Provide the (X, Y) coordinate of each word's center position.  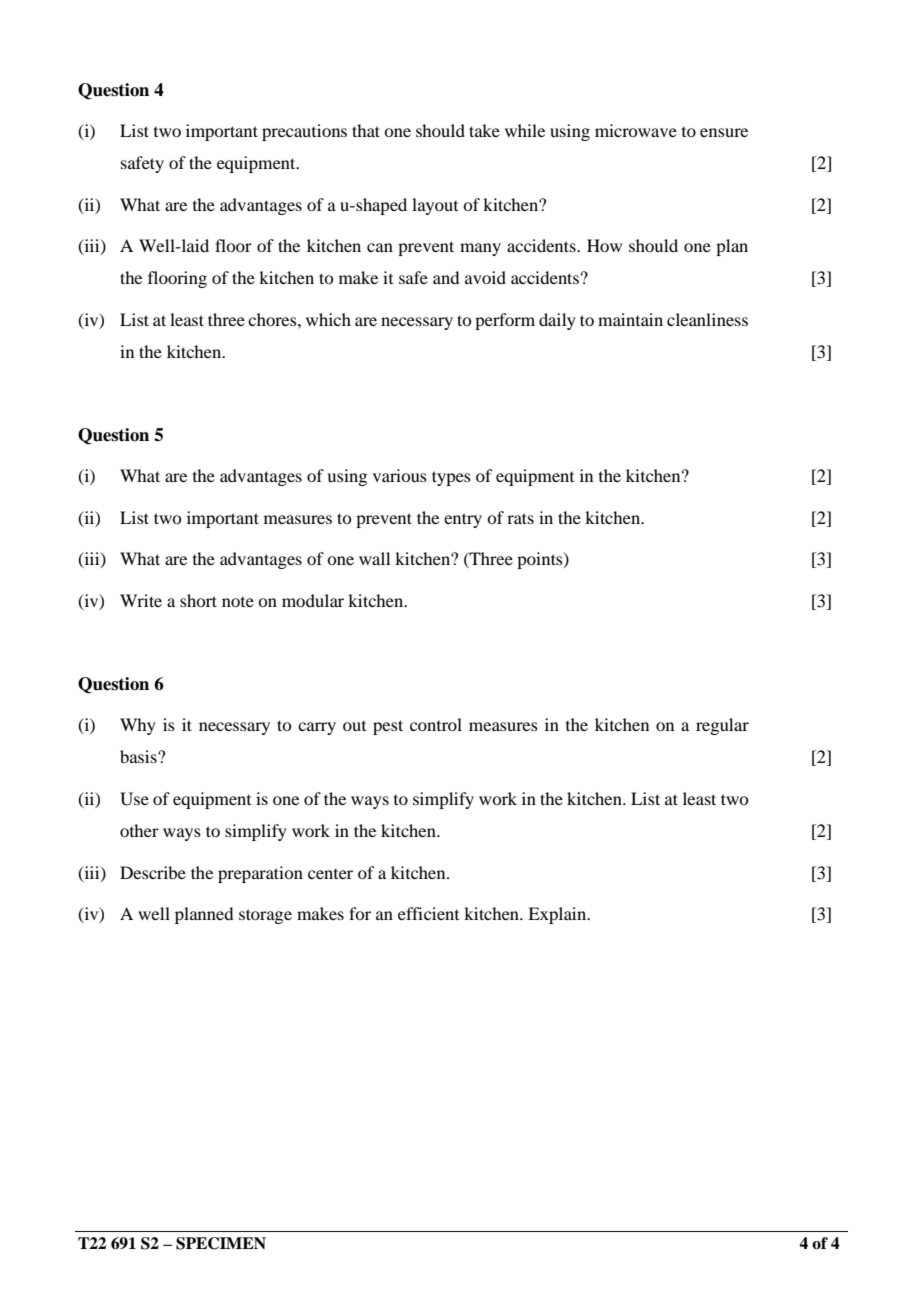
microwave (636, 130)
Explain (558, 915)
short (198, 600)
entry (463, 520)
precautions (304, 132)
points (541, 560)
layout (435, 206)
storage (265, 916)
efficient (428, 913)
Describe (153, 872)
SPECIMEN (221, 1243)
